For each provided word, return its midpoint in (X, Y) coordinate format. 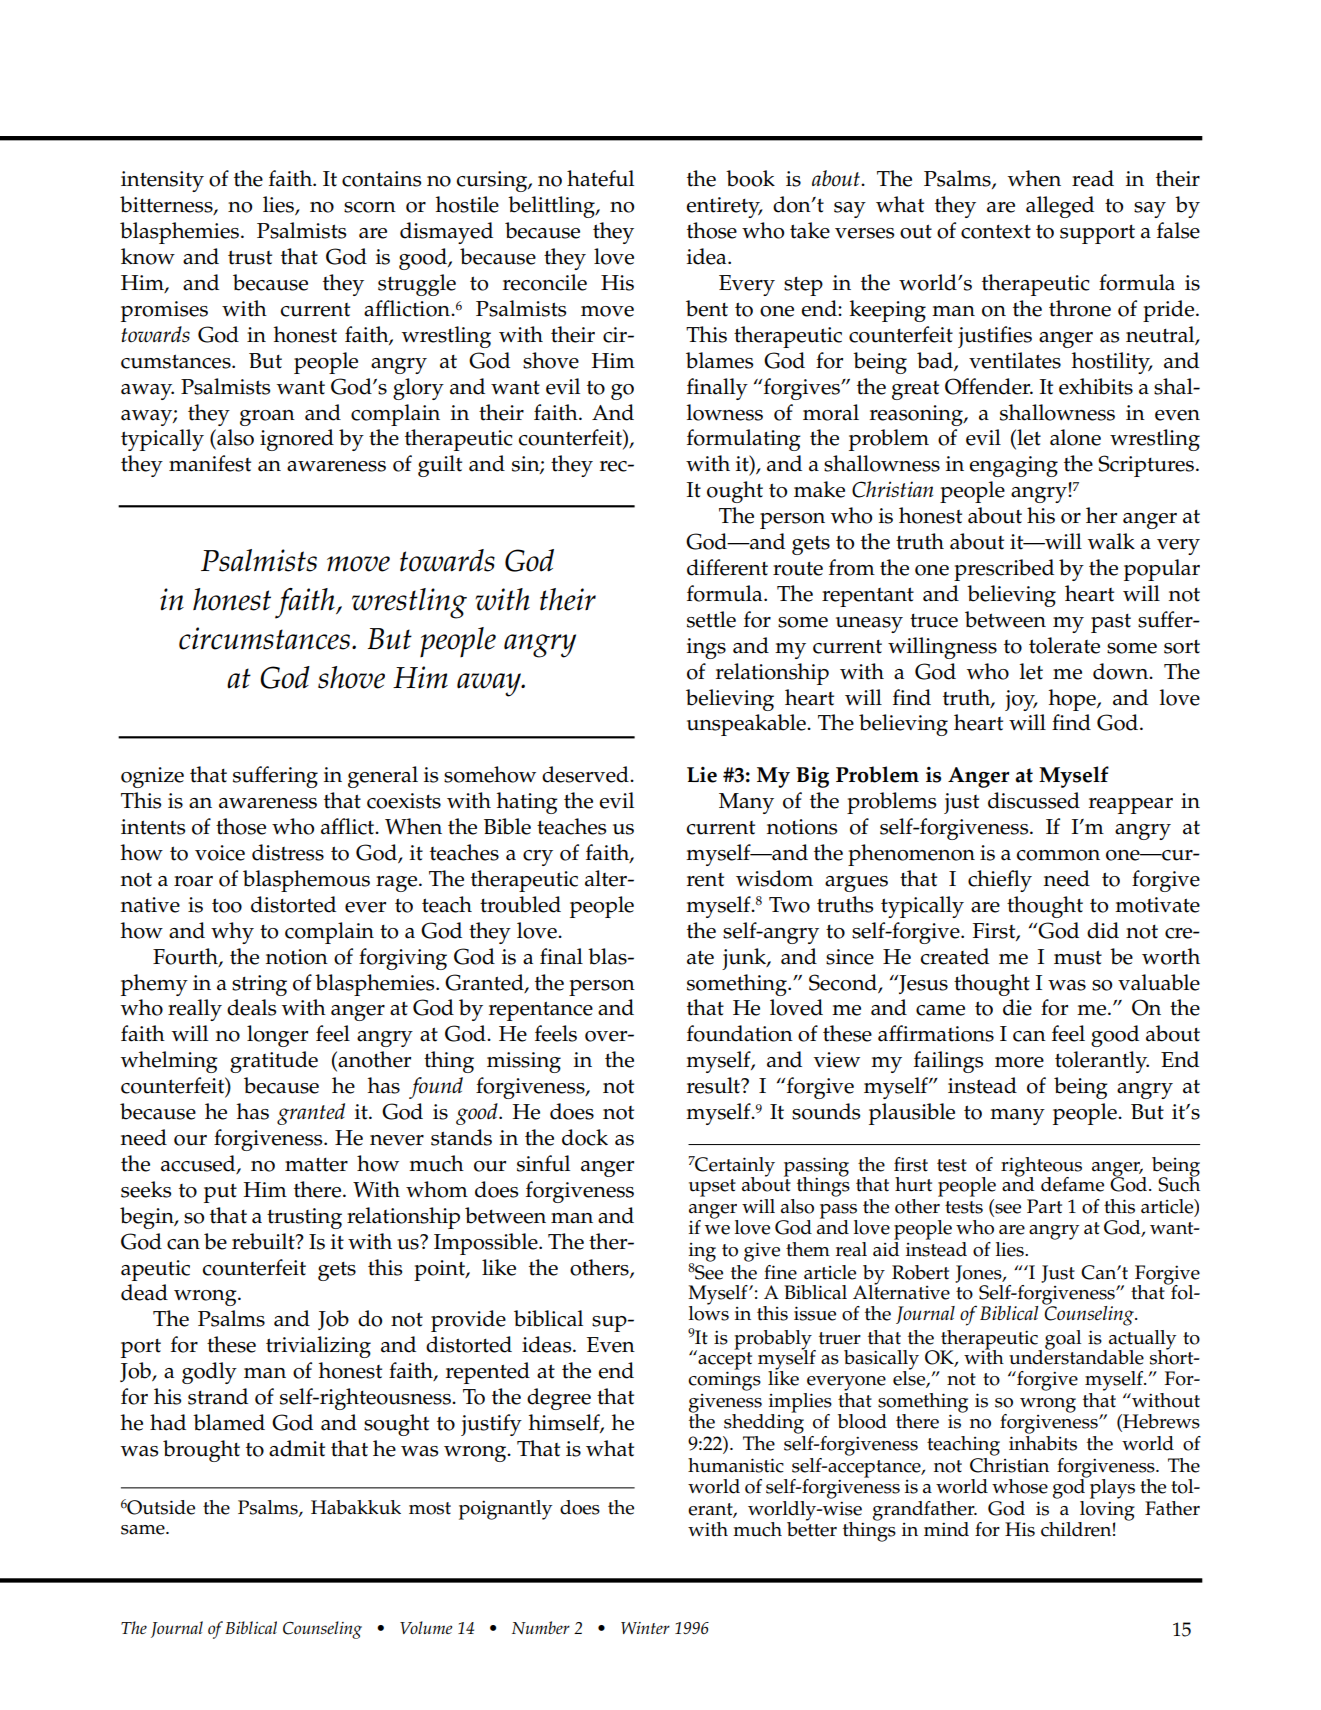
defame (1072, 1184)
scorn (370, 207)
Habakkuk (356, 1507)
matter (316, 1165)
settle (711, 619)
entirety (724, 207)
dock (585, 1137)
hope (1073, 700)
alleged (1060, 207)
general (383, 777)
